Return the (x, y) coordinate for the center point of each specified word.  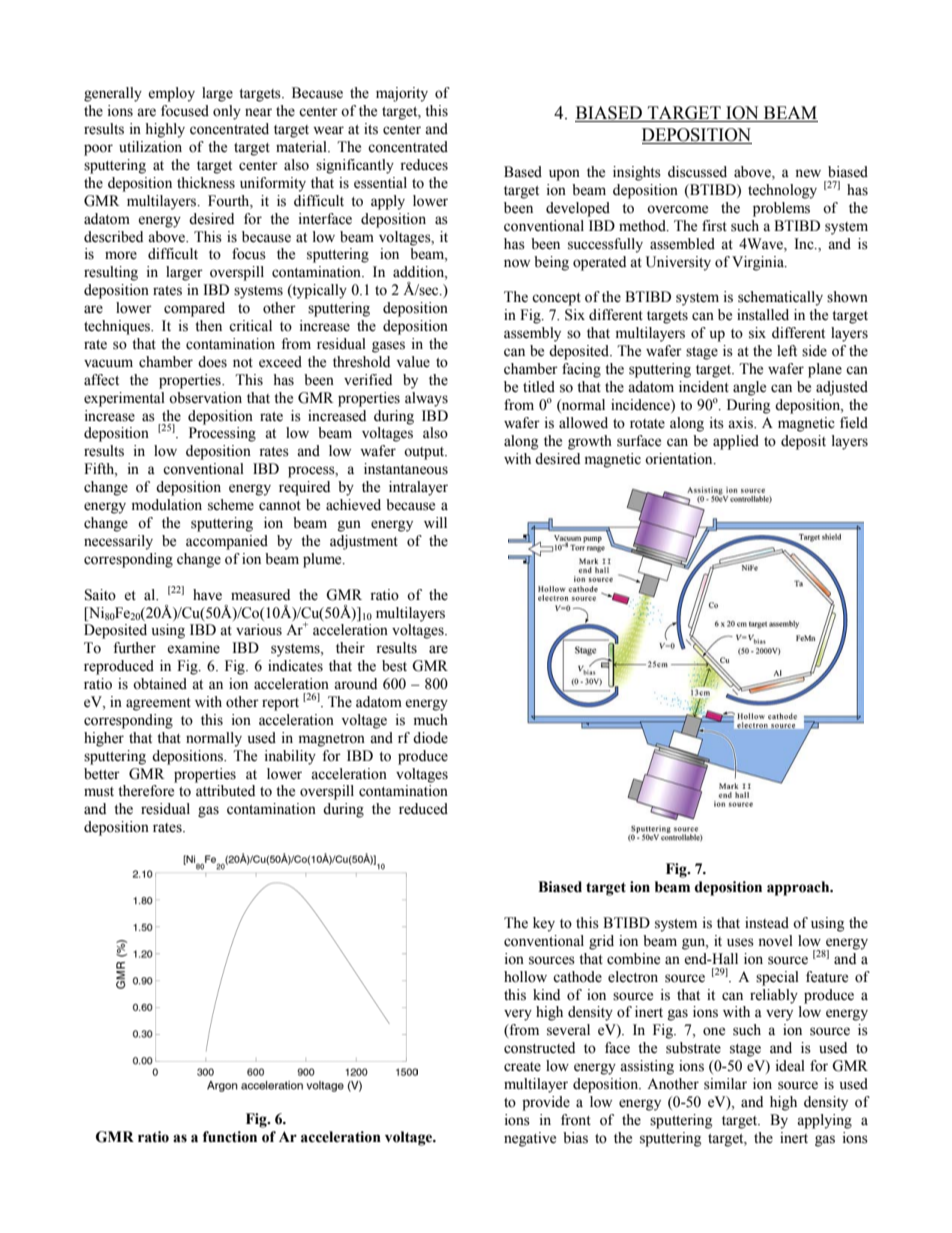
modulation (167, 505)
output (425, 453)
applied (736, 442)
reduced (423, 809)
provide (546, 1103)
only (227, 112)
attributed (225, 791)
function (230, 1137)
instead (767, 923)
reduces (424, 165)
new (808, 173)
